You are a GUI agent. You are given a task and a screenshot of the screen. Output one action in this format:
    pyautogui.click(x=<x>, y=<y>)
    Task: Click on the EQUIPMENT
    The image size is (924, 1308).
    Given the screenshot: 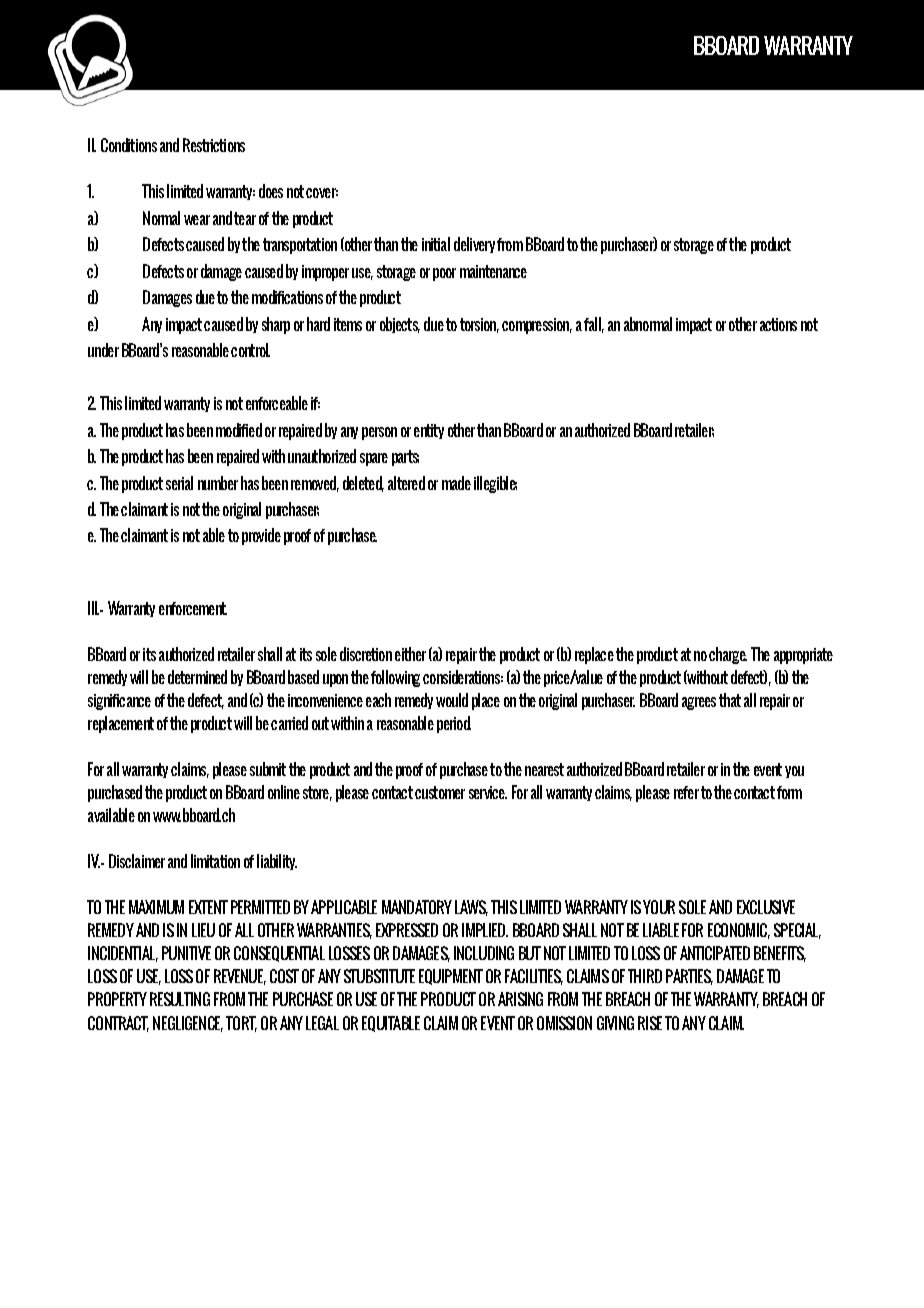 What is the action you would take?
    pyautogui.click(x=451, y=977)
